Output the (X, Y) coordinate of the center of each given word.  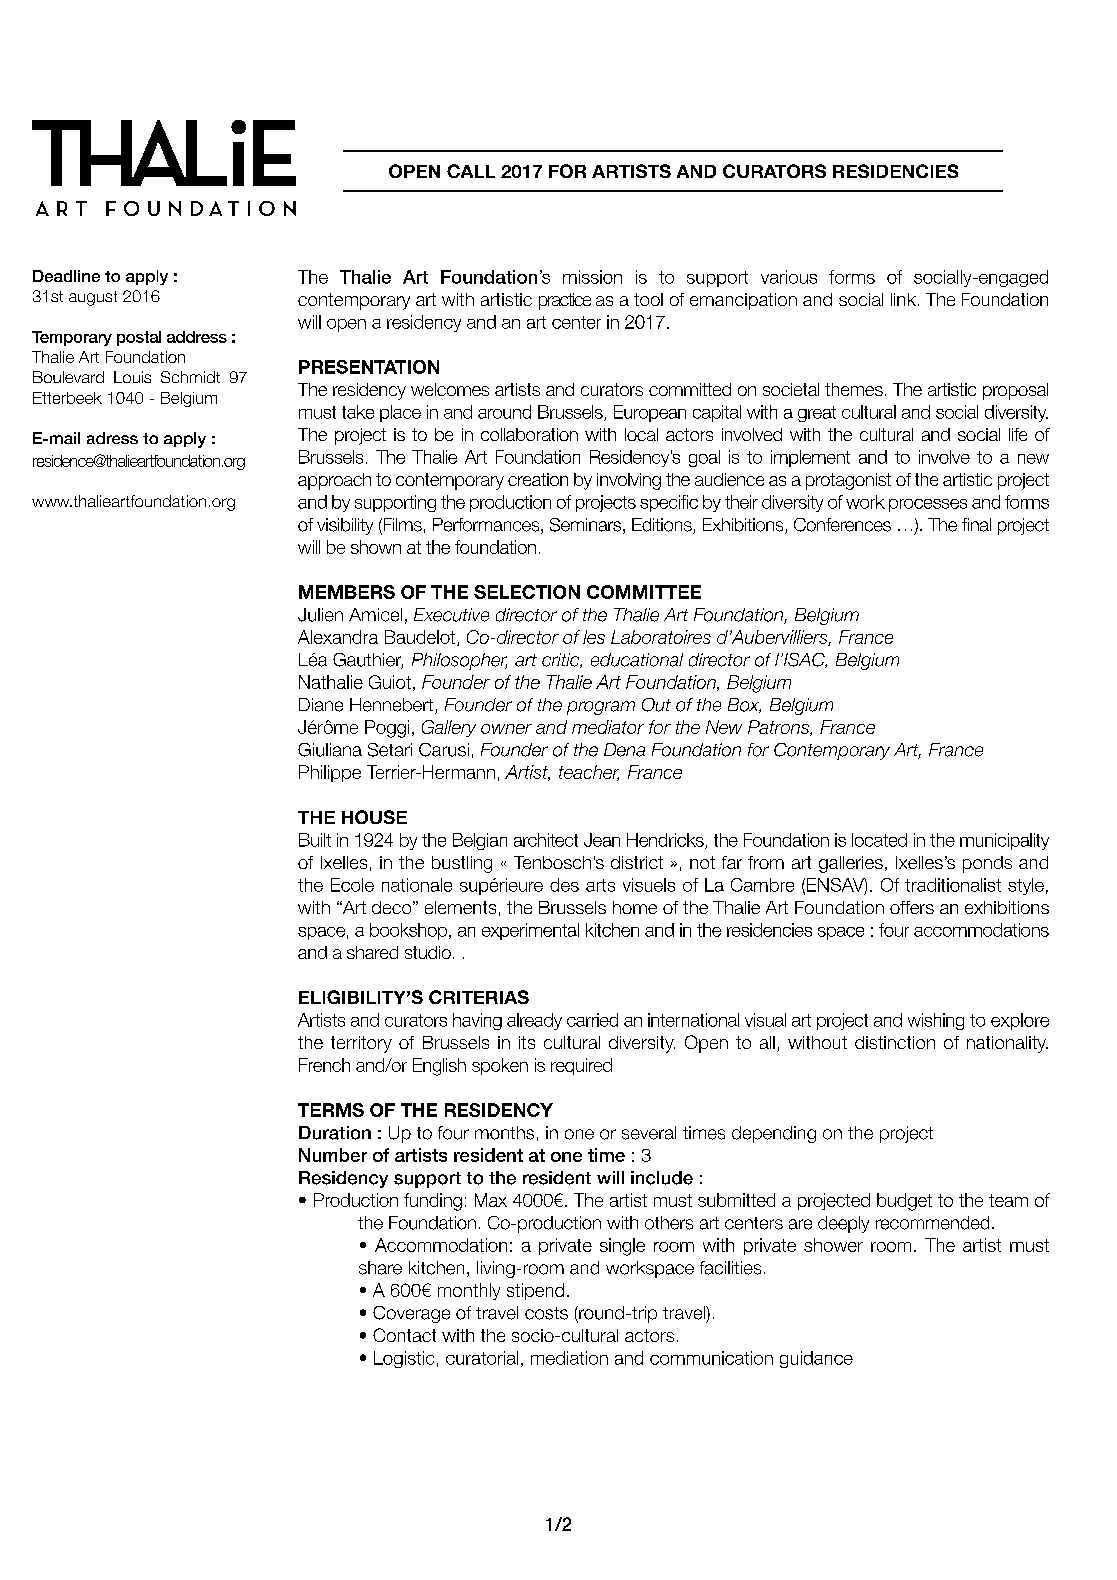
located (879, 840)
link (903, 299)
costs (546, 1313)
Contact (404, 1335)
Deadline (66, 276)
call (471, 171)
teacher (589, 773)
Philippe (330, 773)
